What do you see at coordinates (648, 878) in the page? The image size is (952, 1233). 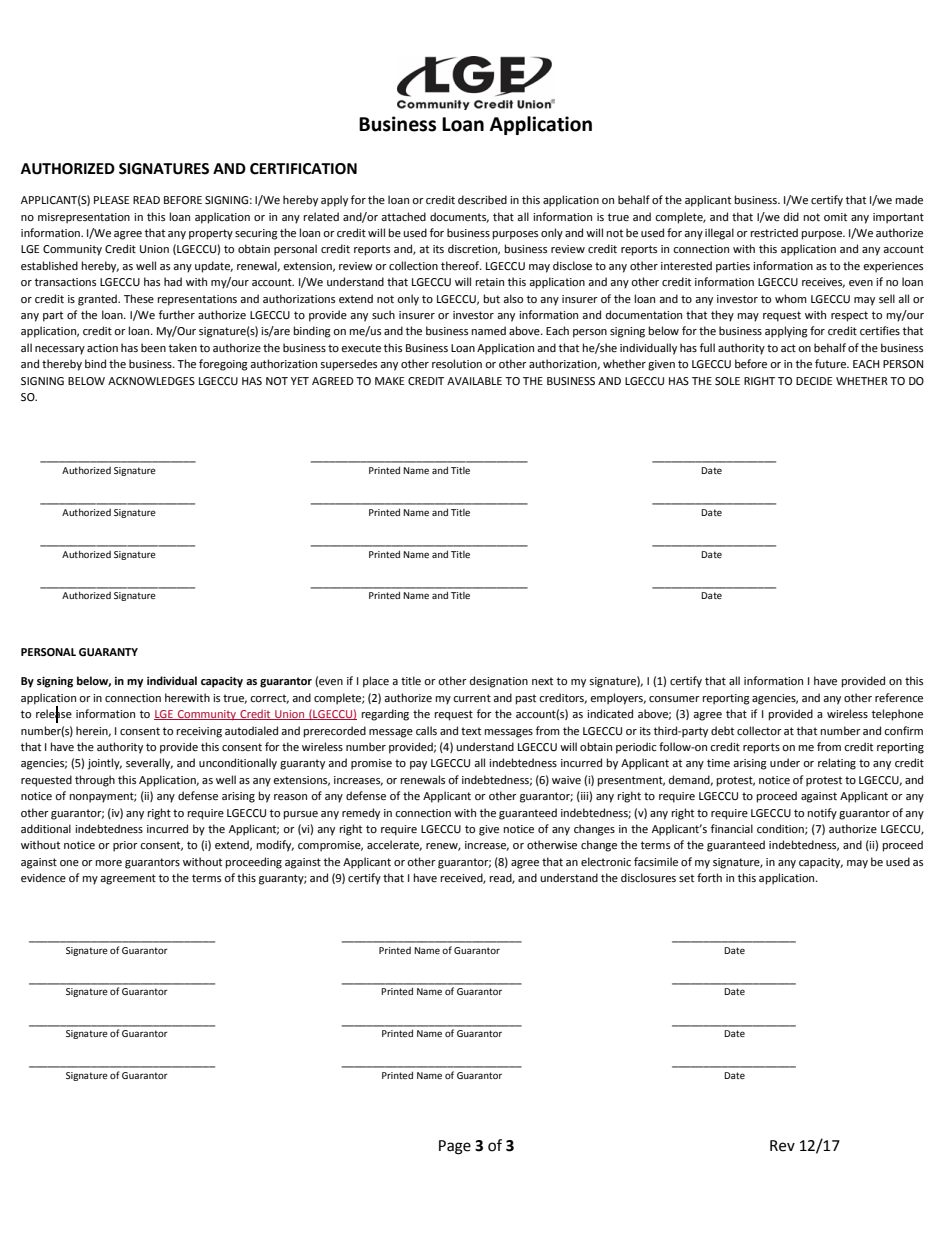 I see `disclosures` at bounding box center [648, 878].
